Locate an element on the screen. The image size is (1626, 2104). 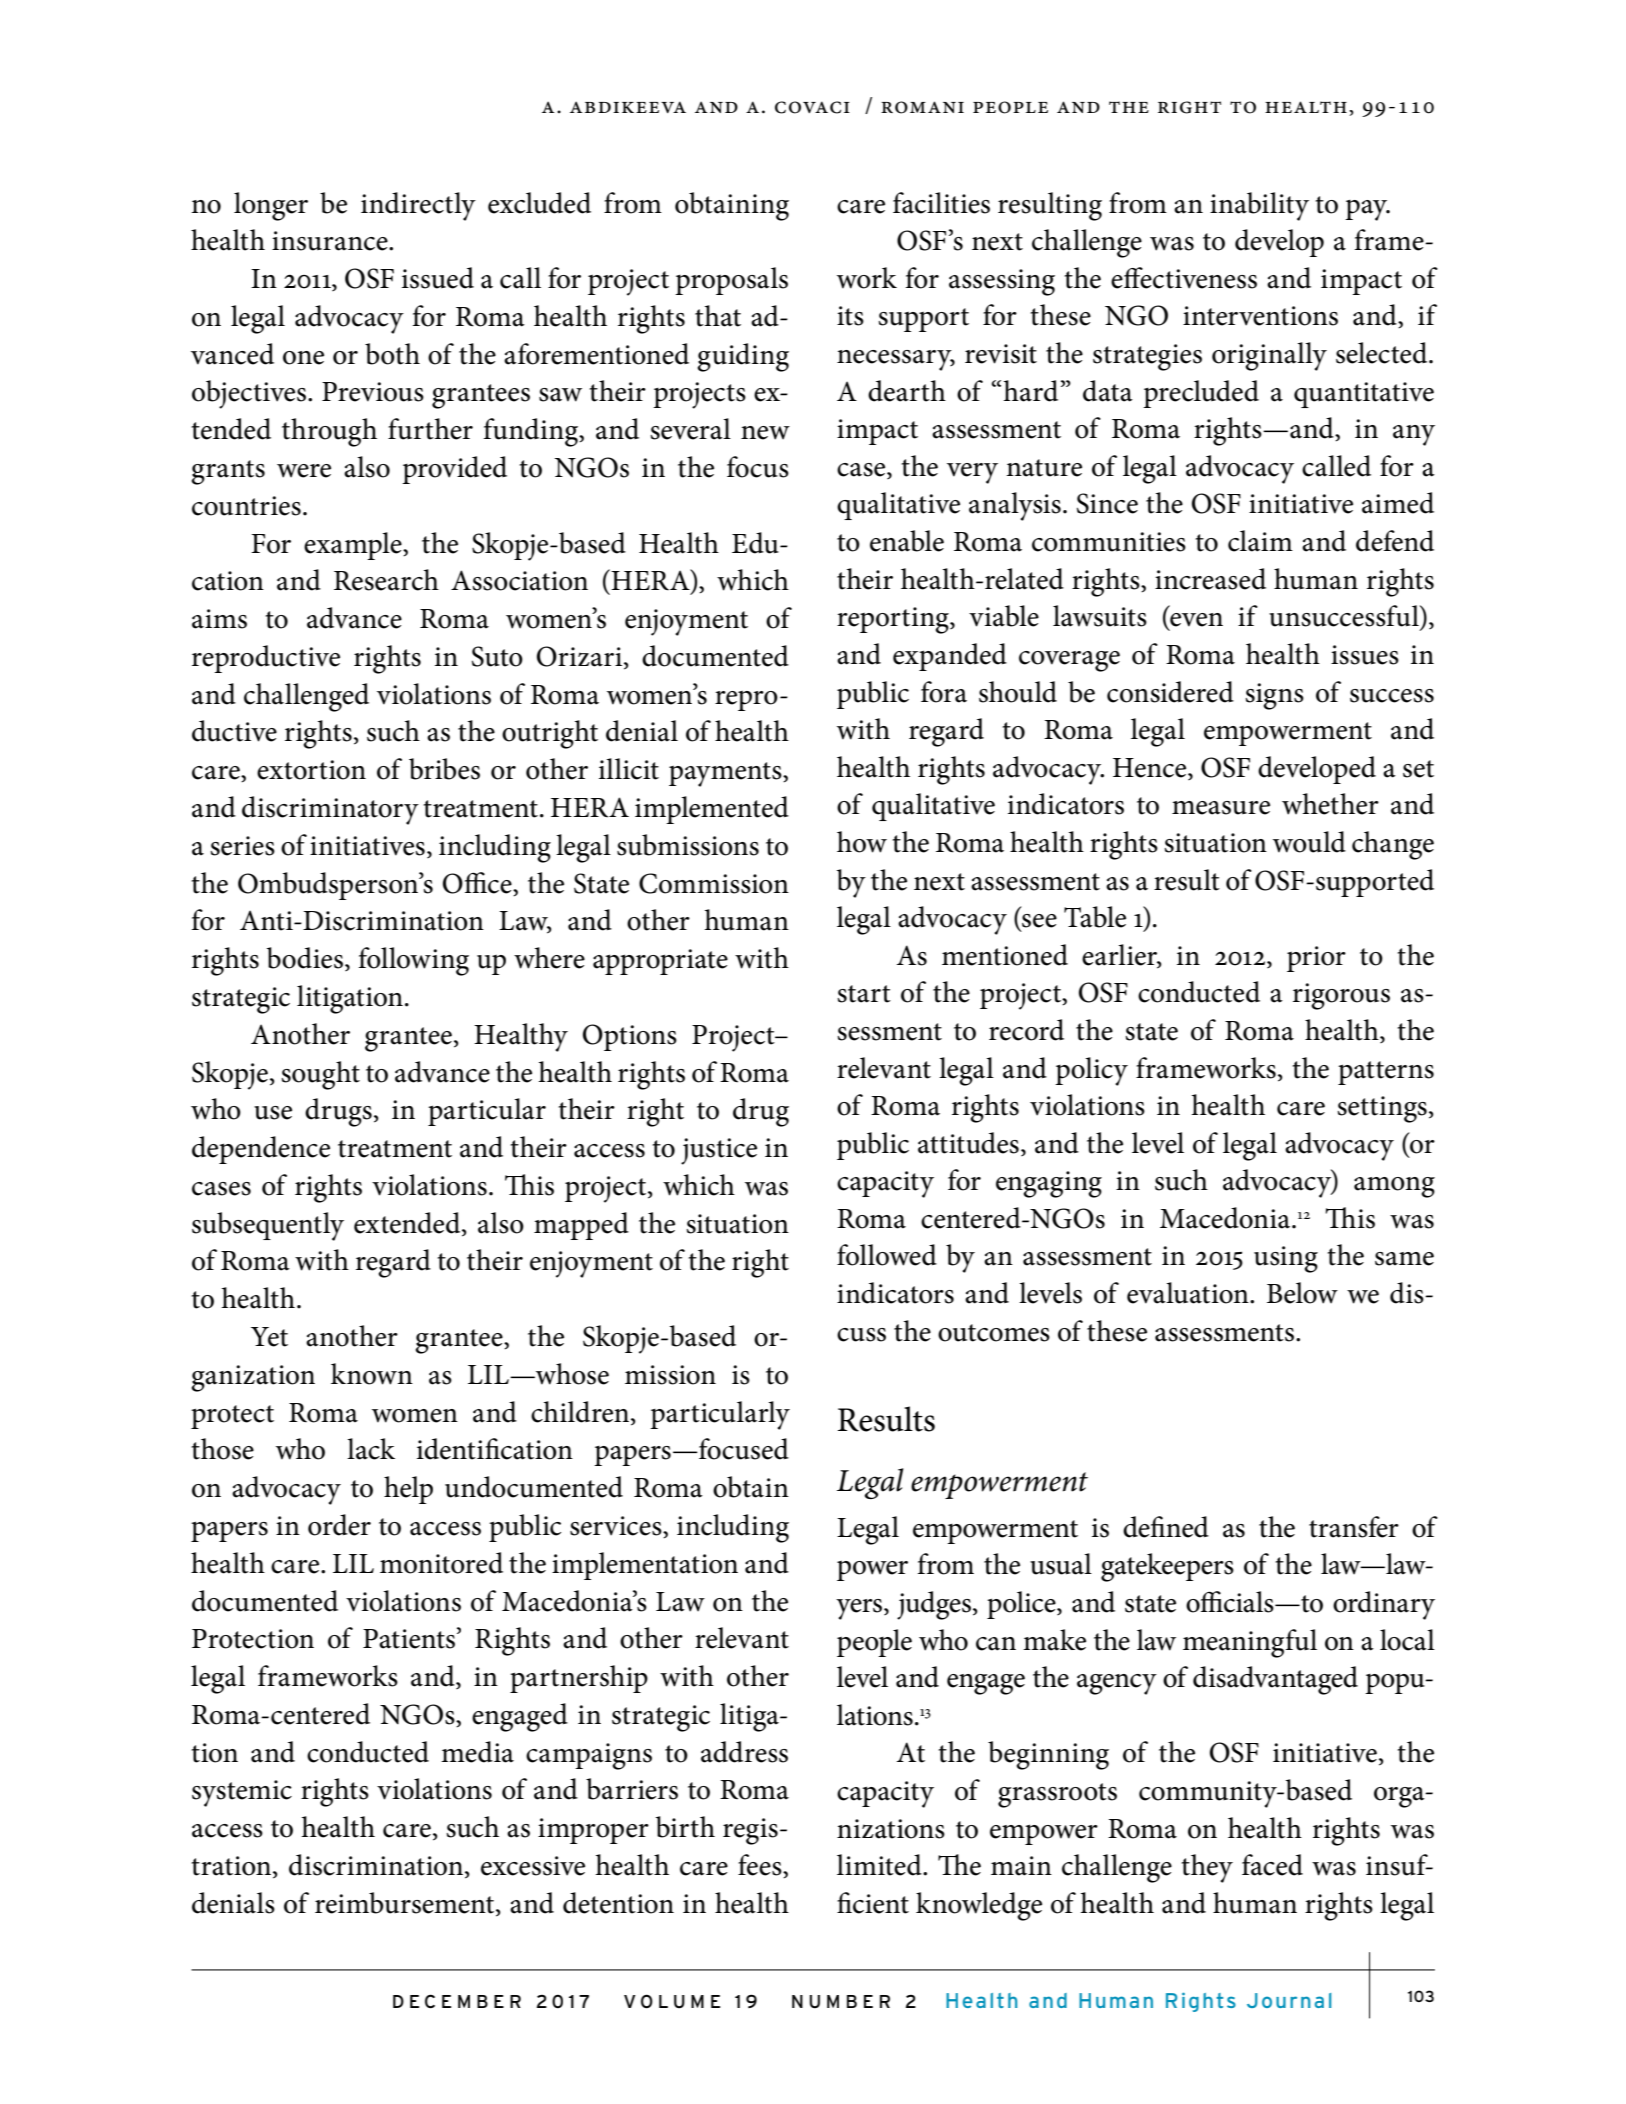
followed is located at coordinates (887, 1255).
